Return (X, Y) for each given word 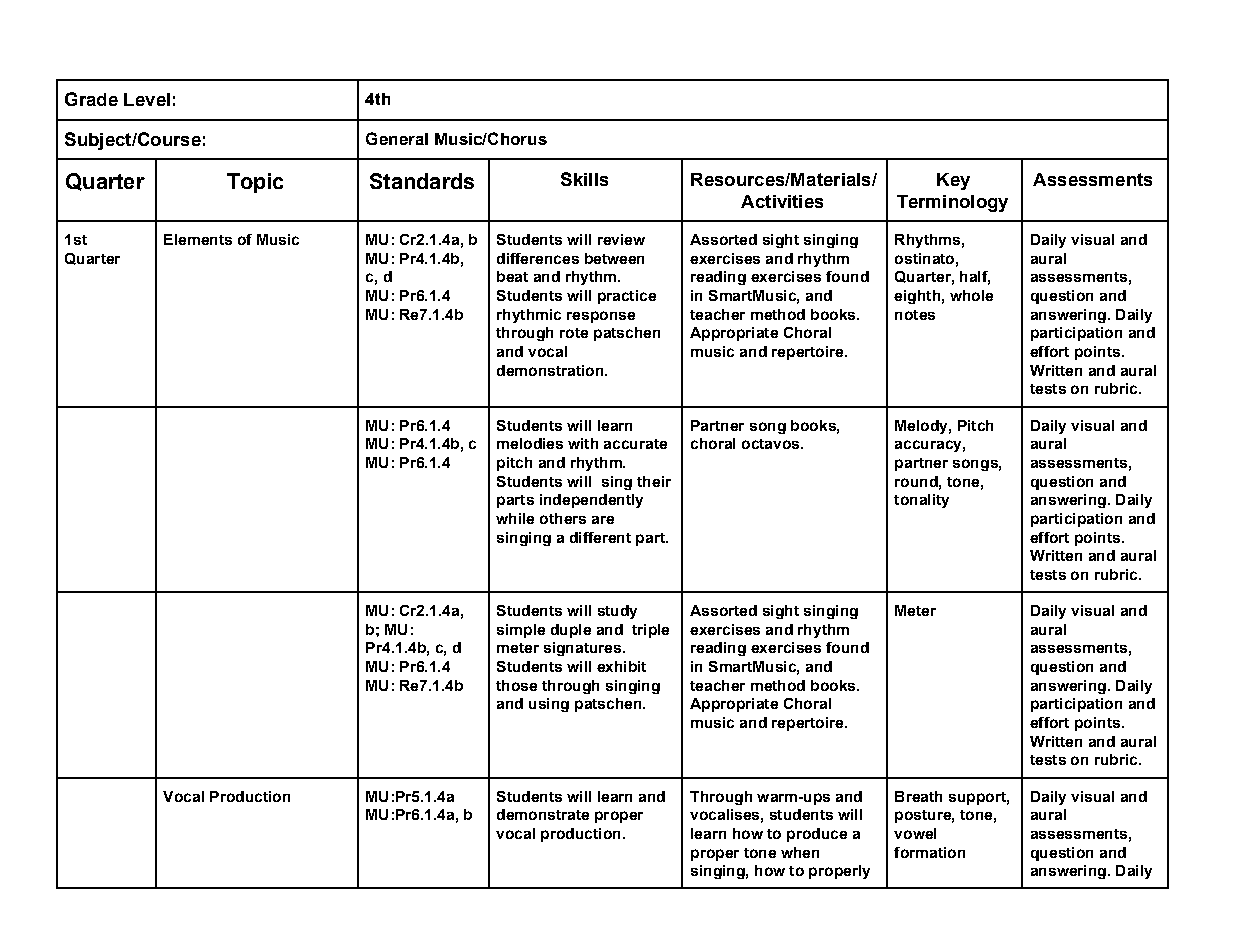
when (800, 852)
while (515, 518)
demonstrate (543, 814)
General (397, 138)
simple (521, 631)
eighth (917, 297)
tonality (921, 501)
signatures (582, 649)
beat (512, 276)
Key (953, 181)
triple (650, 631)
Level (147, 99)
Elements (198, 239)
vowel (915, 833)
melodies (530, 443)
